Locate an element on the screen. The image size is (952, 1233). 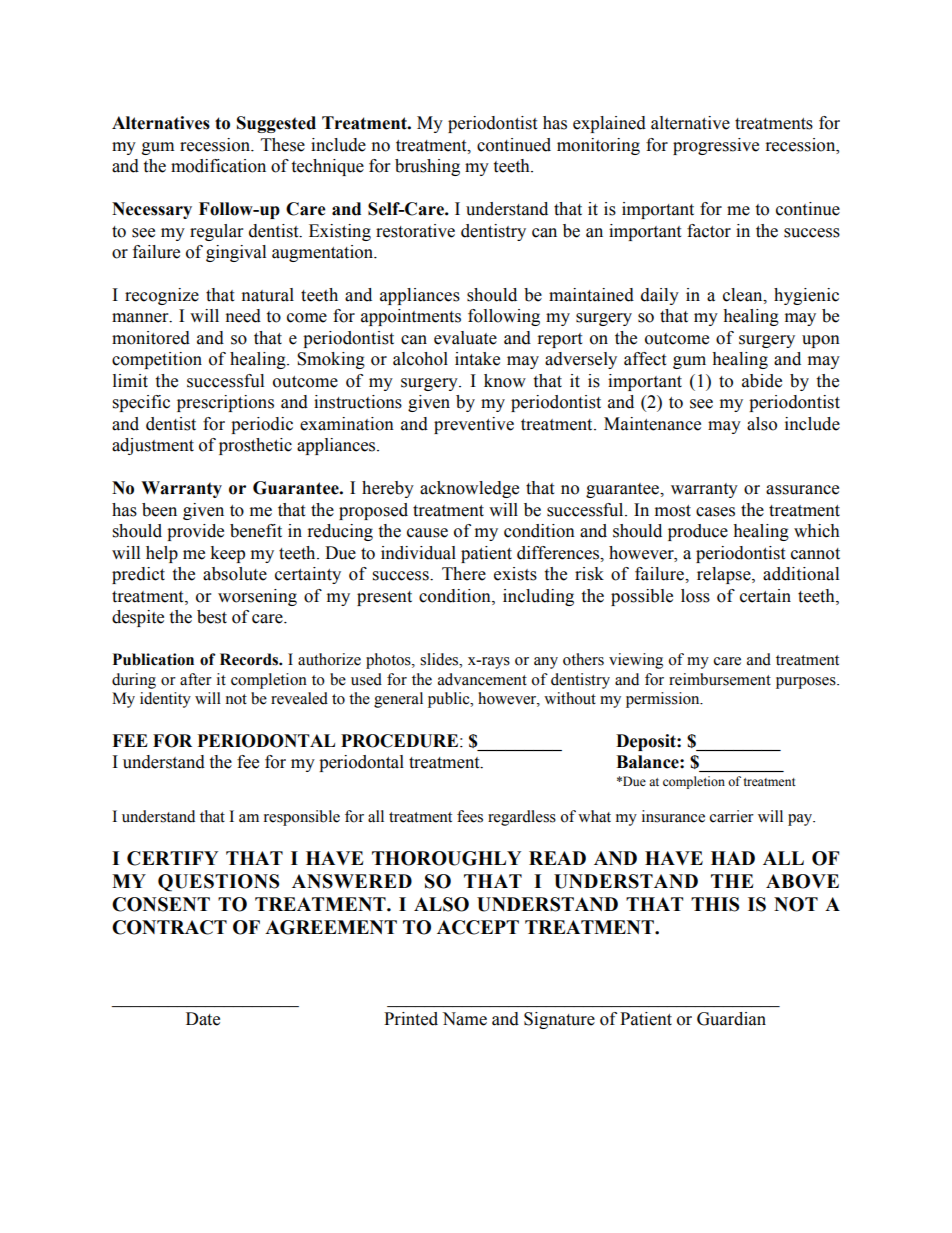
There is located at coordinates (464, 574).
